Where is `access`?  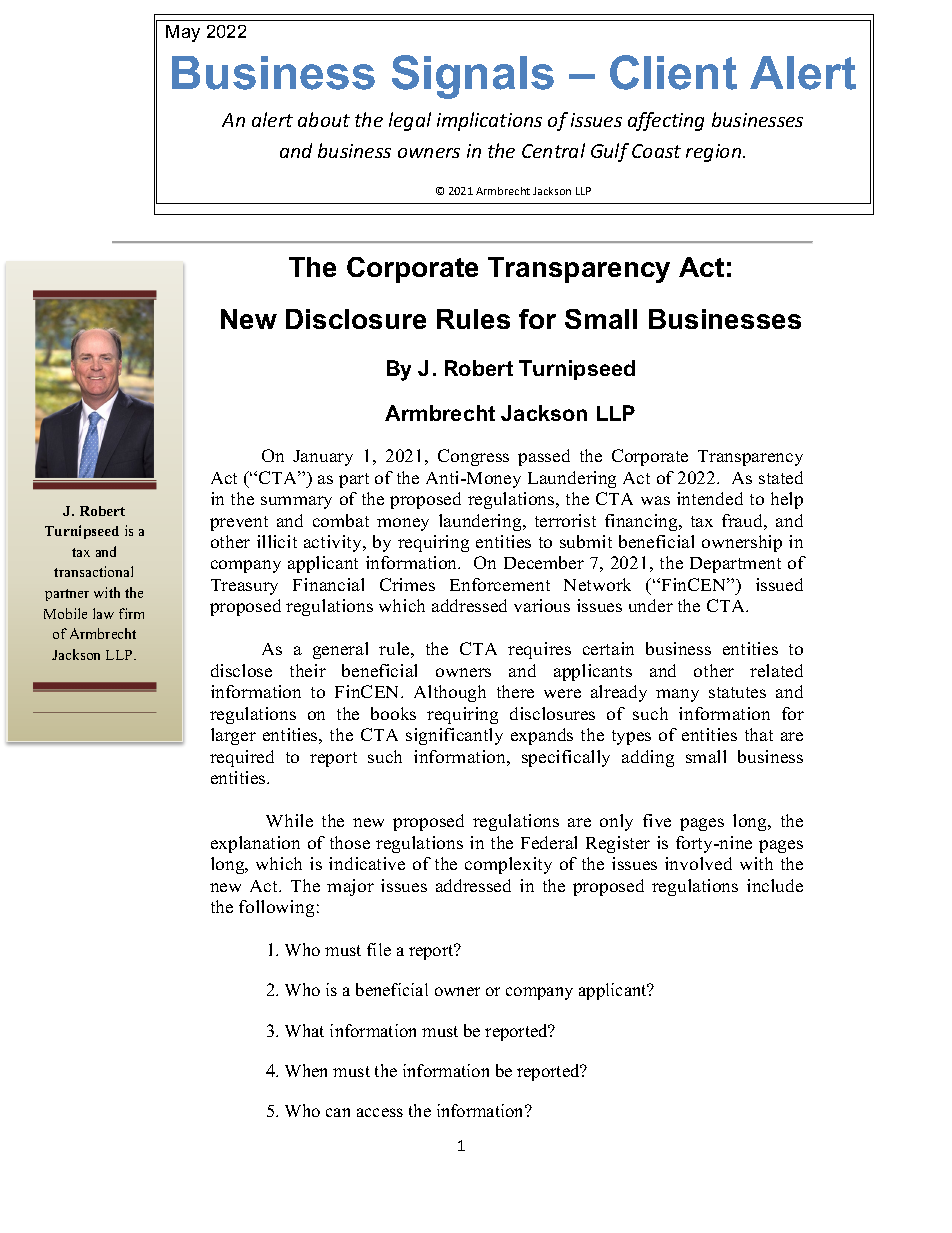
access is located at coordinates (380, 1112).
